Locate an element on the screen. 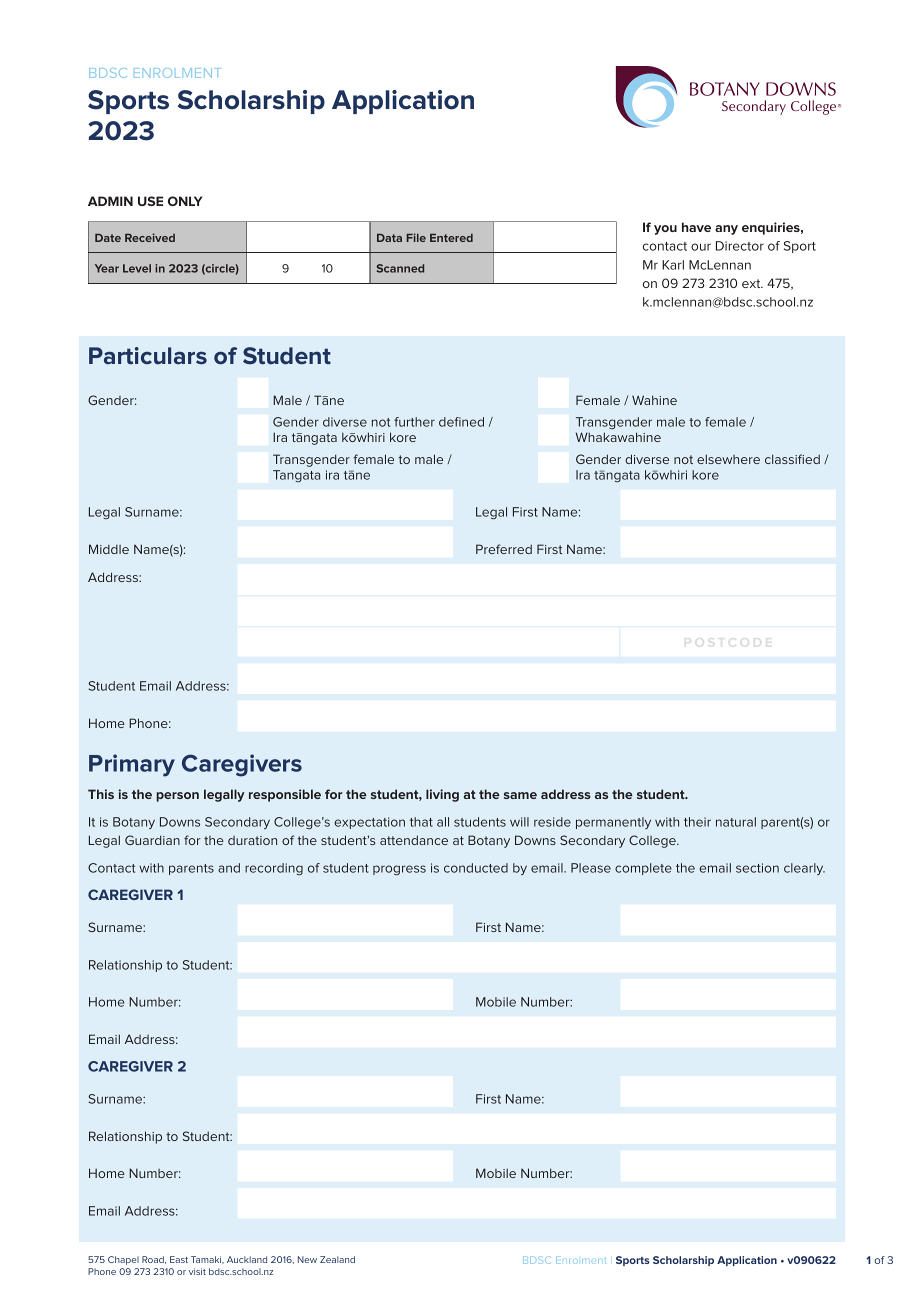  Received is located at coordinates (150, 237).
